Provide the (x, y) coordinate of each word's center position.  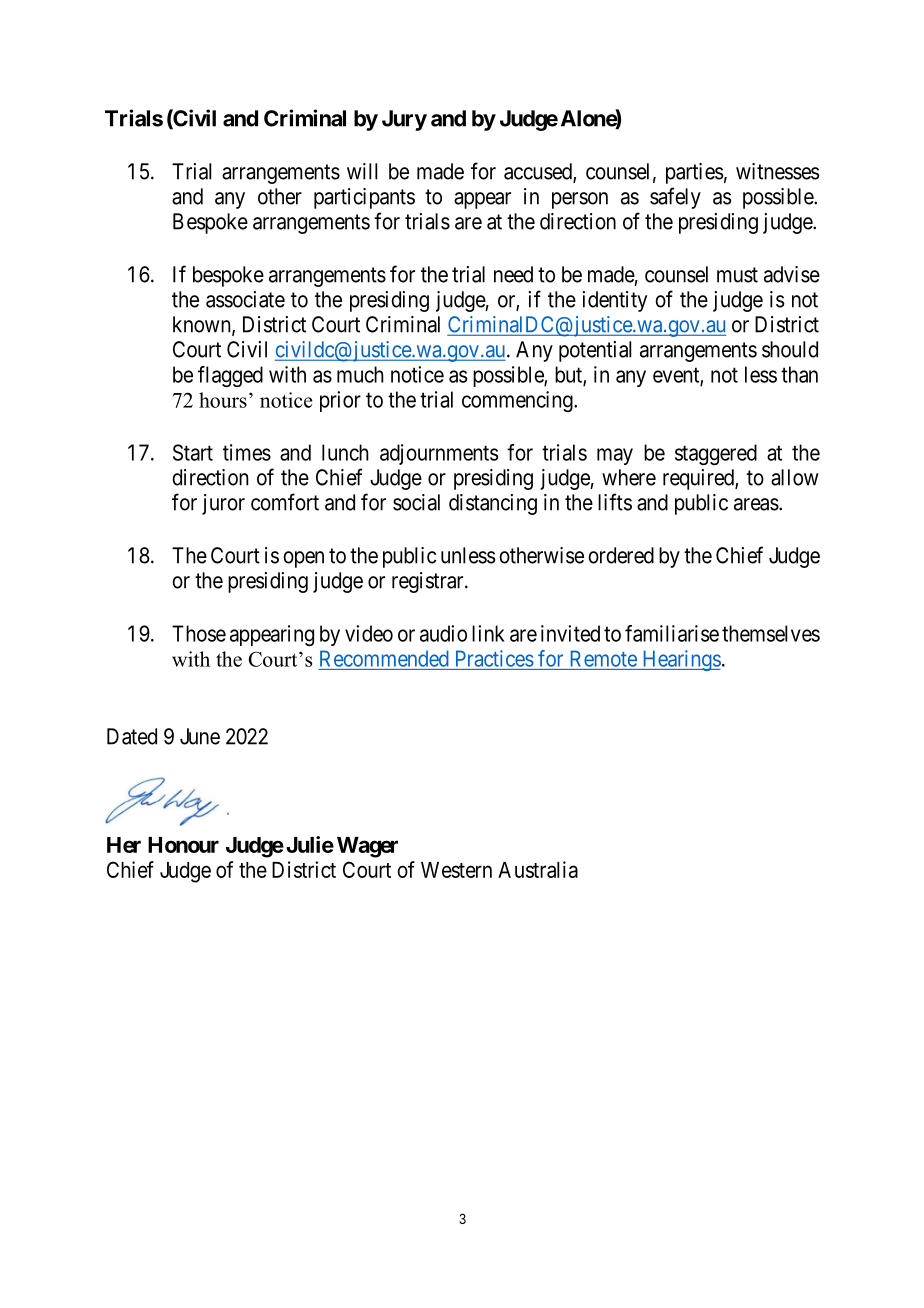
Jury (404, 120)
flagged (230, 376)
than (799, 374)
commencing (518, 401)
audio (443, 633)
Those (199, 633)
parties (694, 173)
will (362, 171)
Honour (183, 845)
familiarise (672, 633)
